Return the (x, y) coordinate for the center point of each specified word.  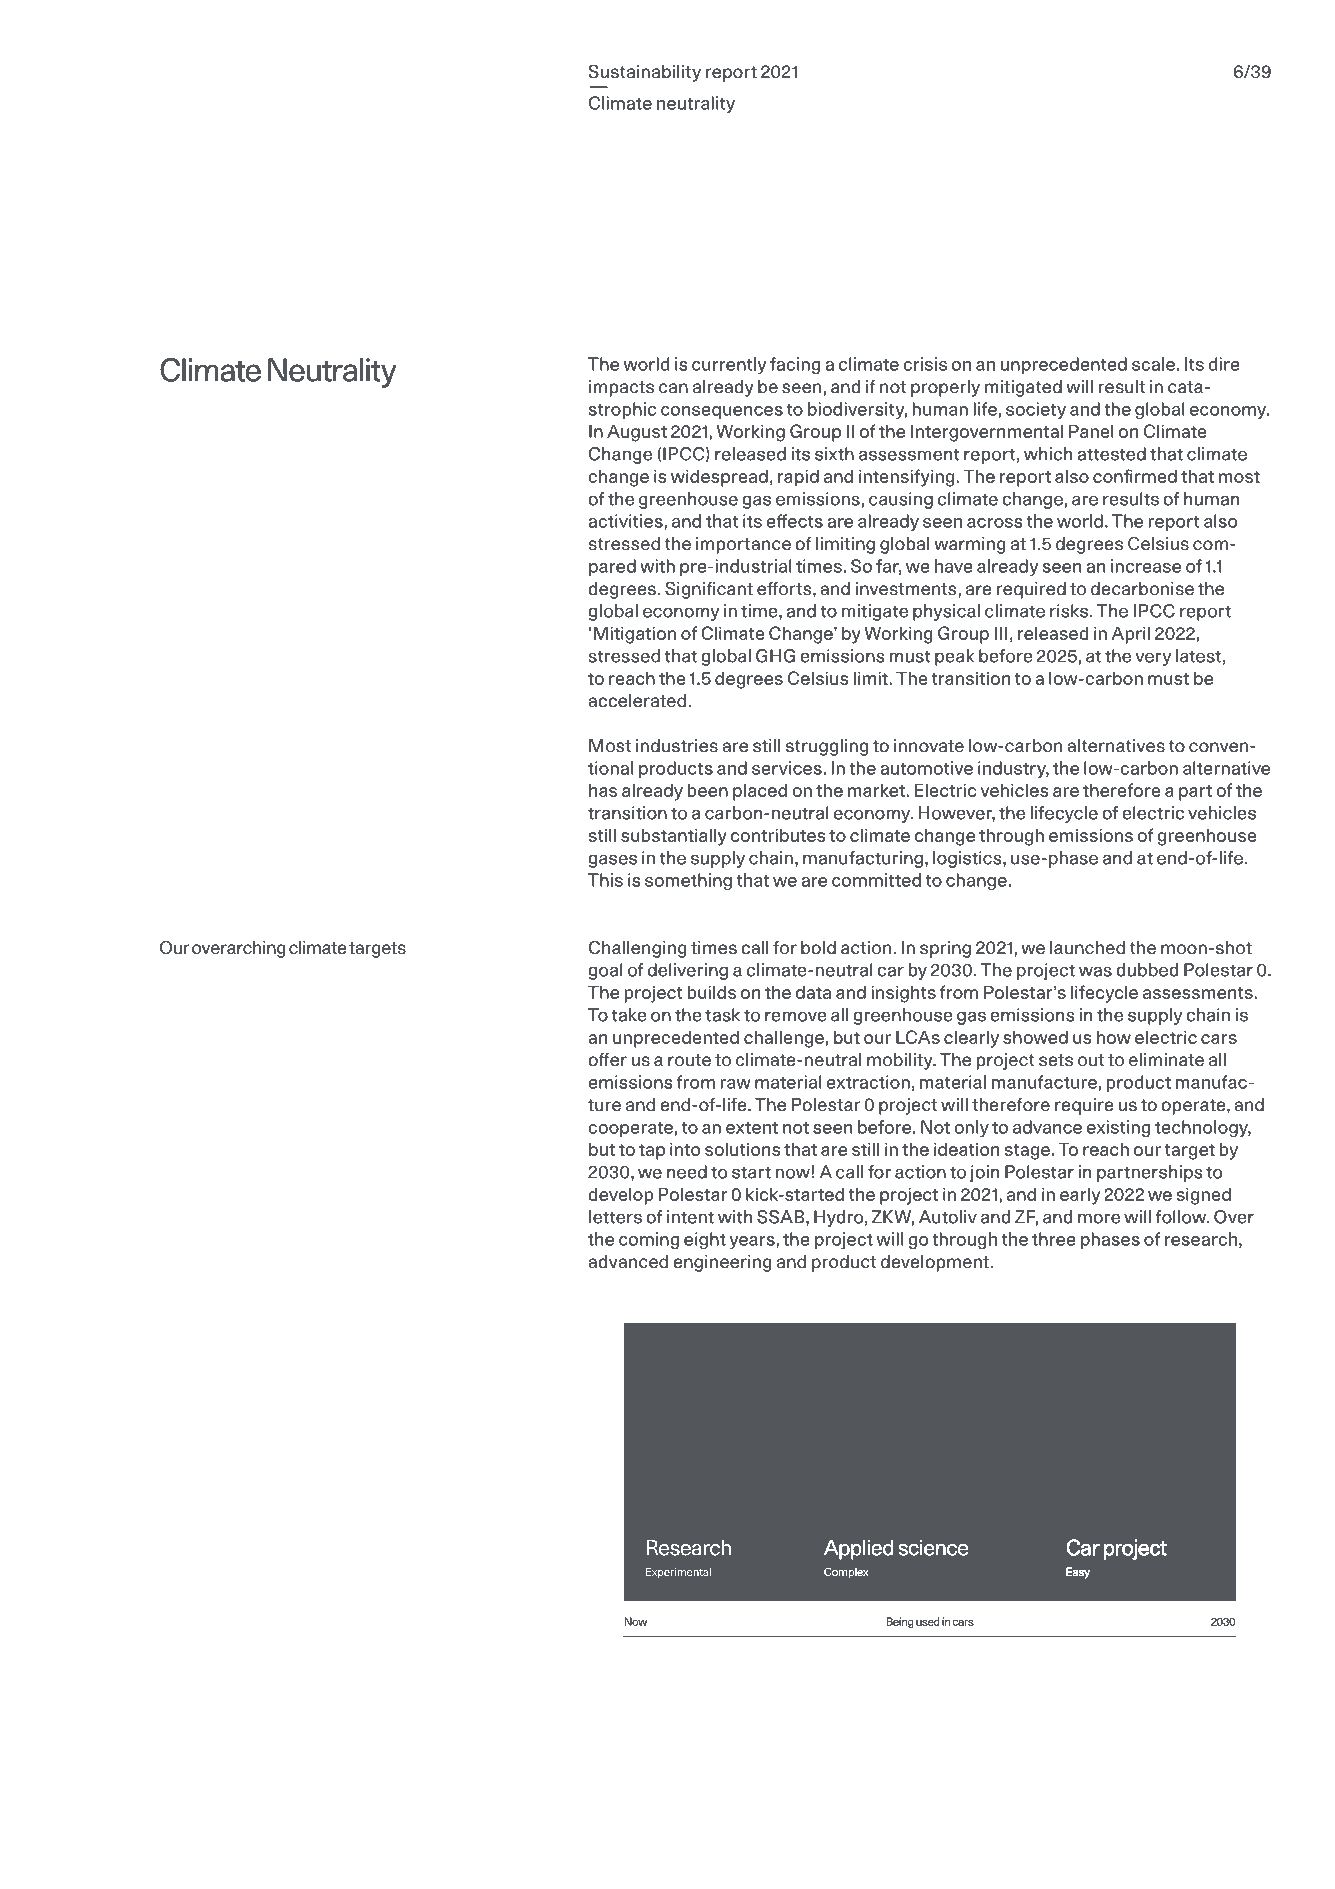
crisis (925, 364)
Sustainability (645, 73)
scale (1153, 364)
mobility (901, 1061)
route (689, 1060)
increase (1146, 566)
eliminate (1166, 1060)
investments (907, 589)
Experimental (678, 1573)
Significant (709, 590)
